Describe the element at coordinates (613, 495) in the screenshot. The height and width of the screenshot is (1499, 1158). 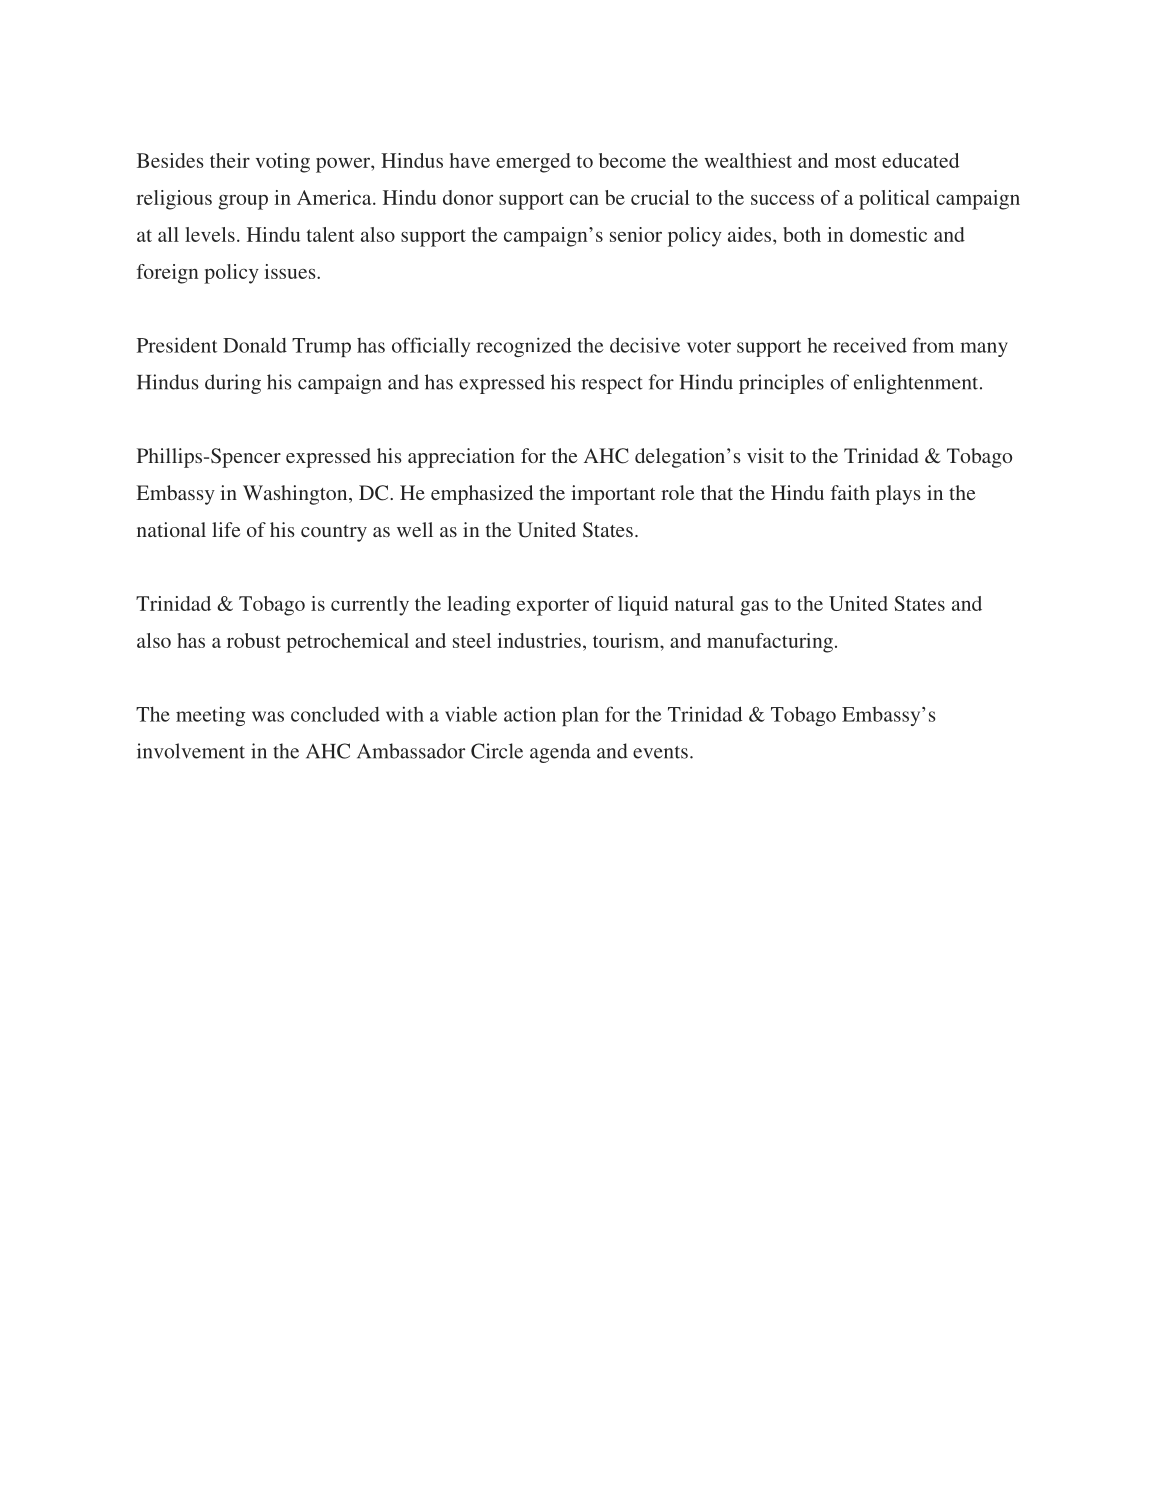
I see `important` at that location.
